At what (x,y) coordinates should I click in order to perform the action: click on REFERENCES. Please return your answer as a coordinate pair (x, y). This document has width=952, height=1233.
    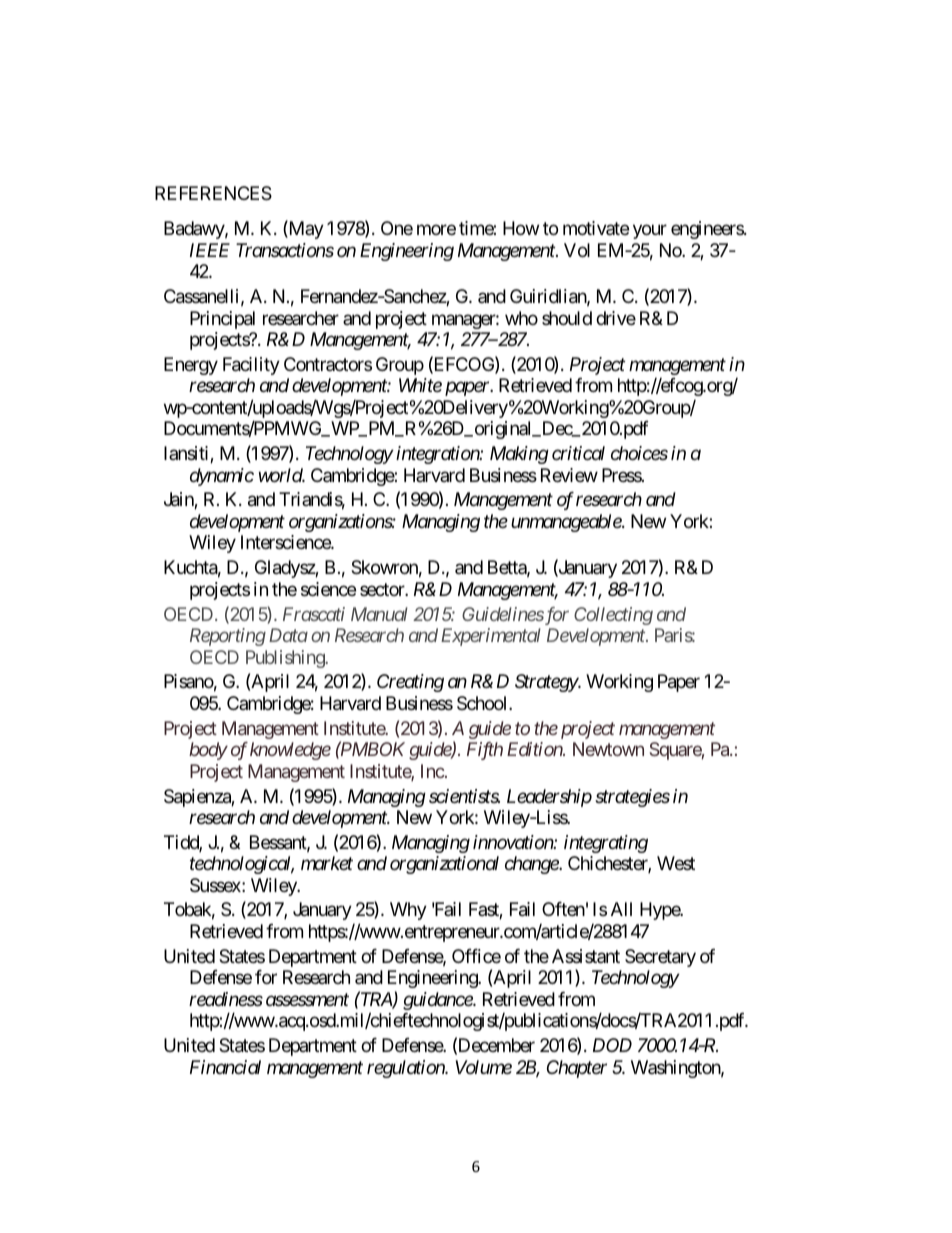
    Looking at the image, I should click on (213, 193).
